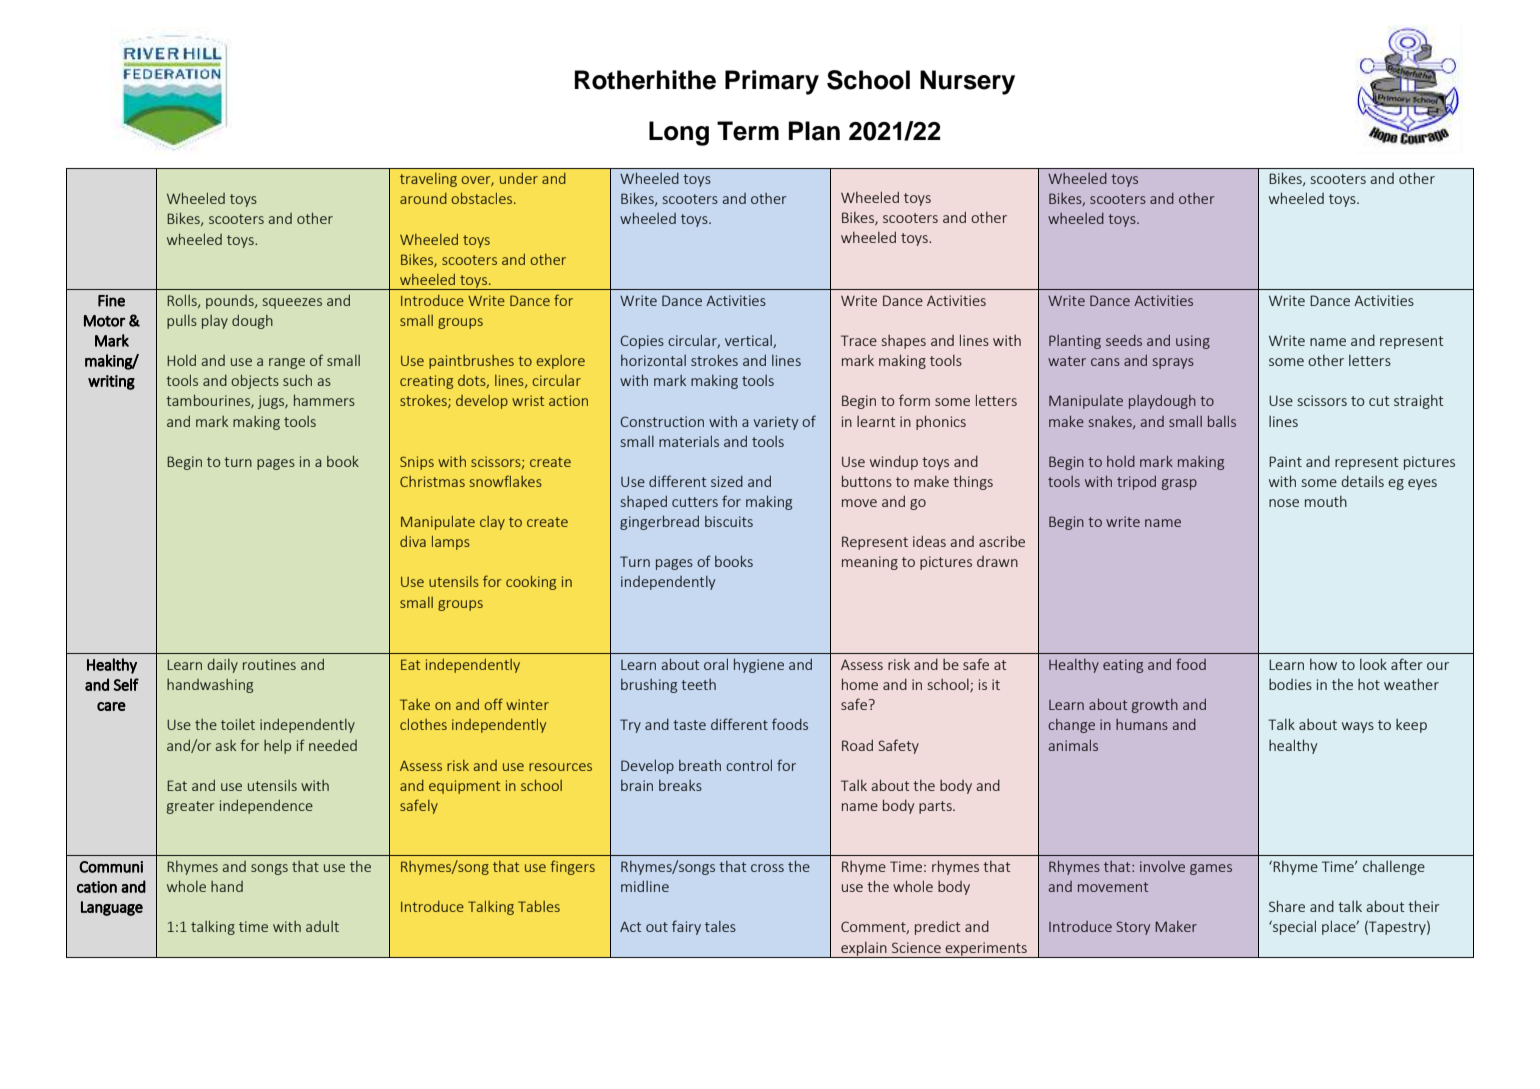  Describe the element at coordinates (255, 381) in the screenshot. I see `objects` at that location.
